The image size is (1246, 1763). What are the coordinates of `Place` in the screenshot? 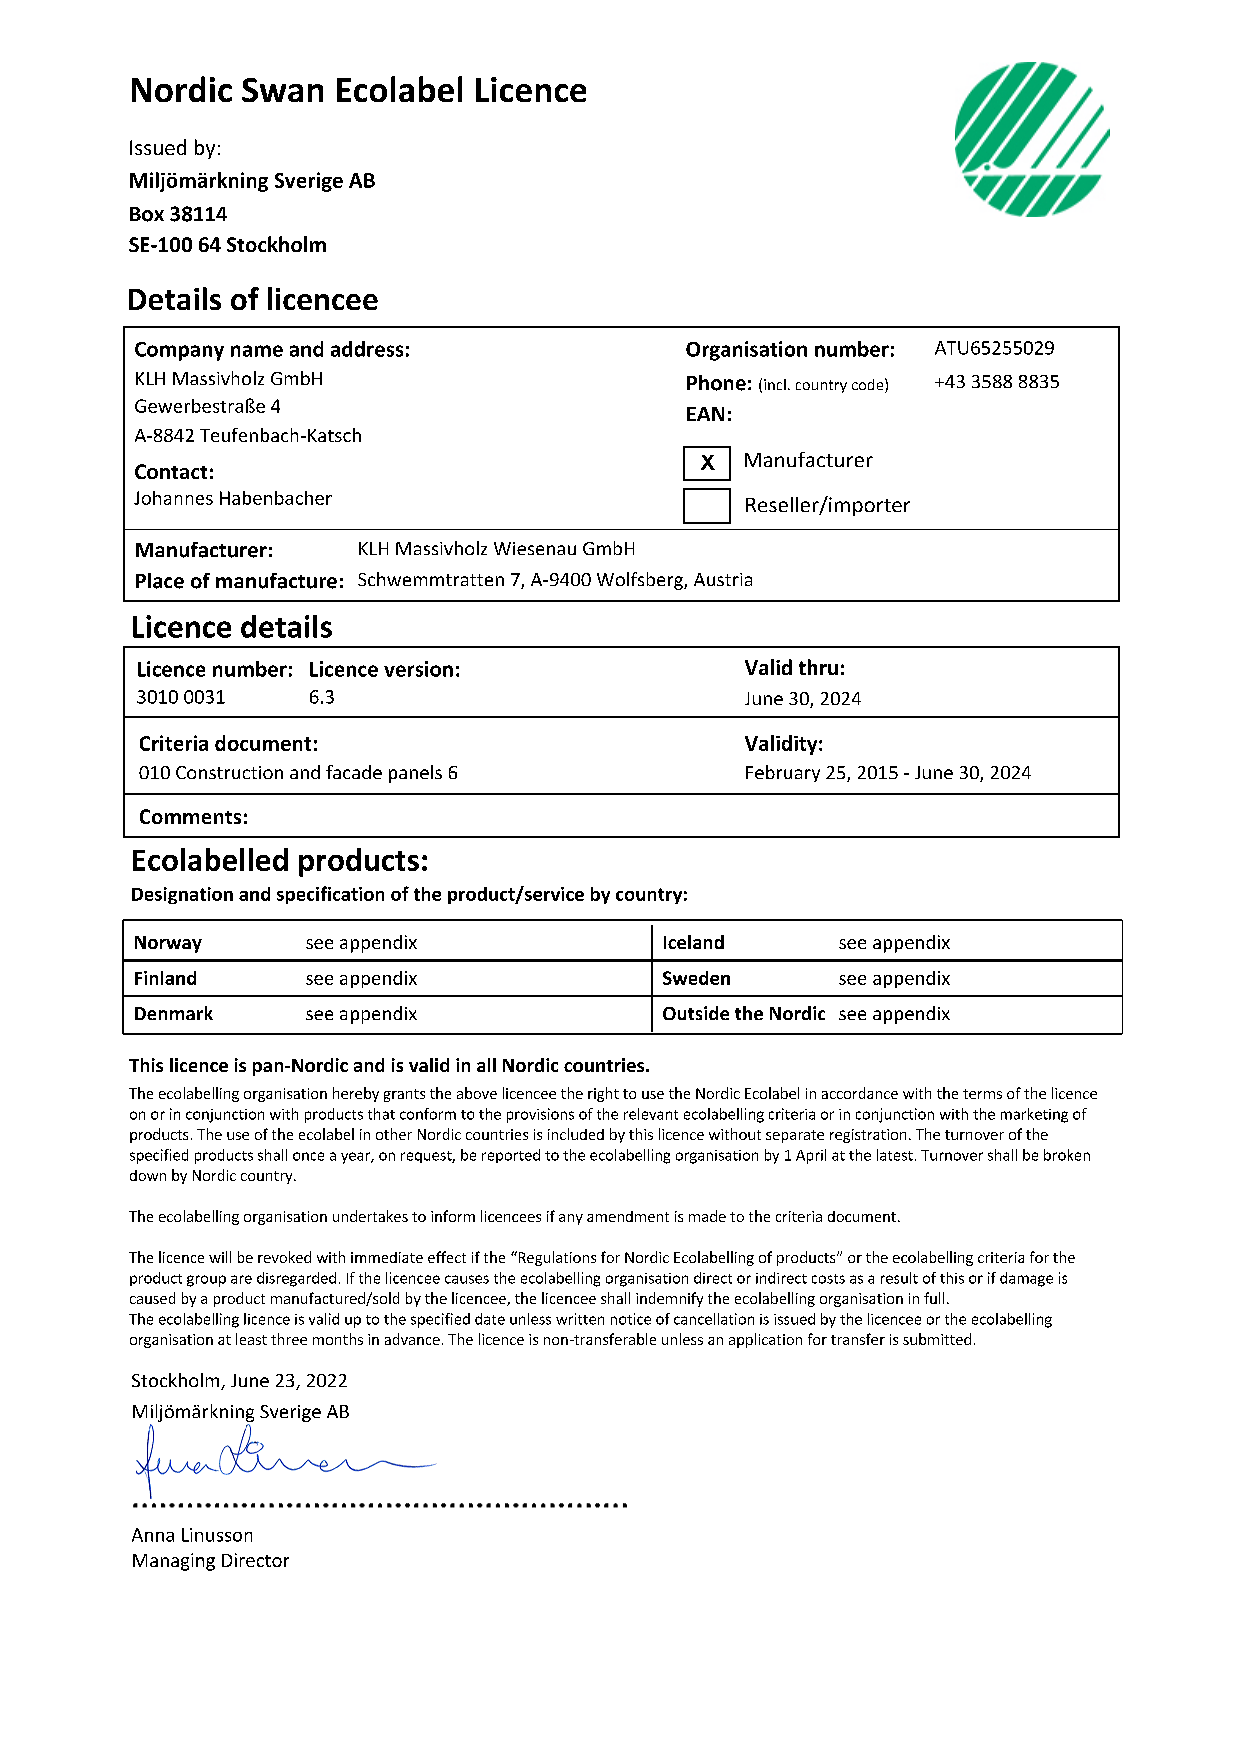 It's located at (160, 581).
